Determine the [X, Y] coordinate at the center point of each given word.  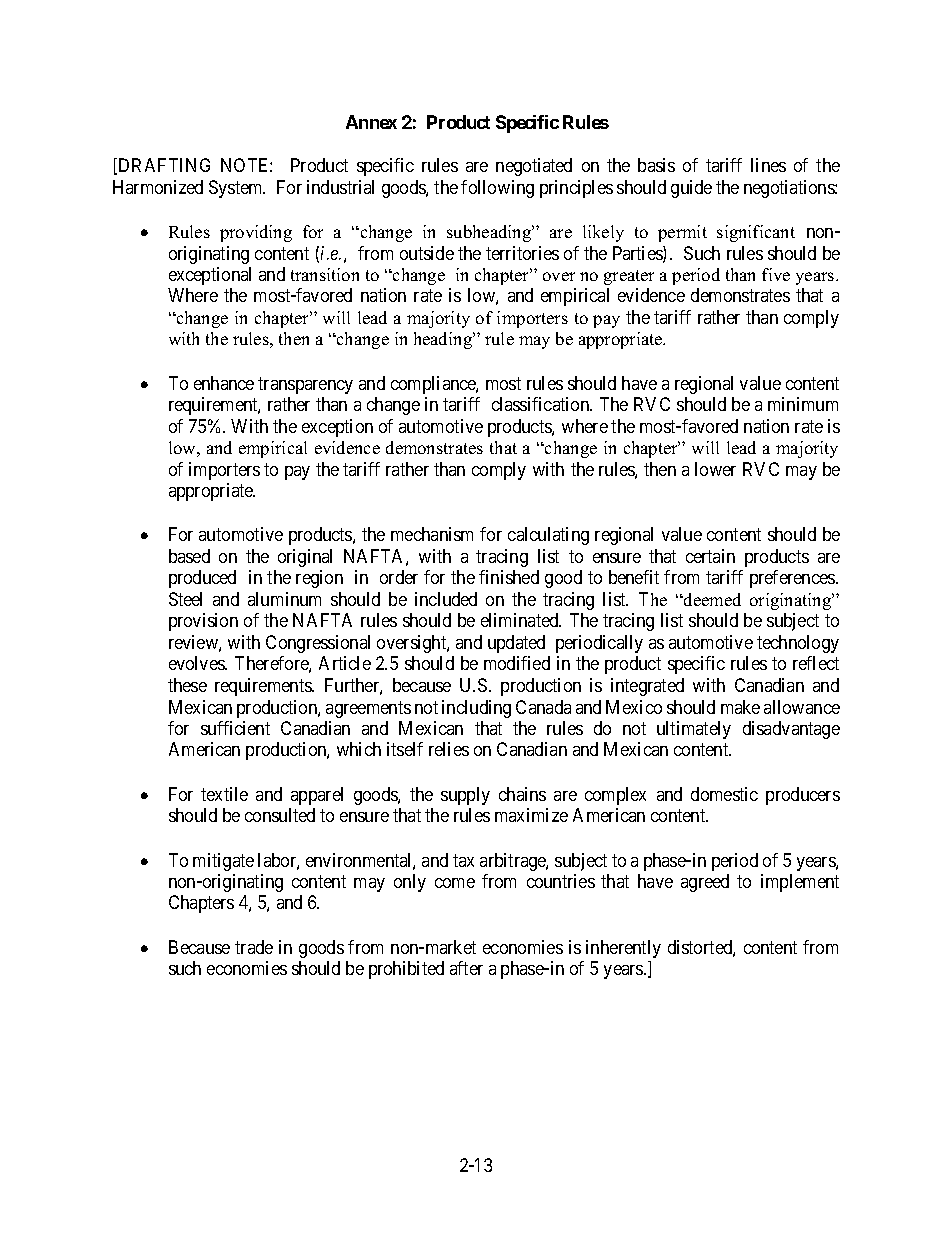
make [740, 707]
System [237, 189]
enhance [224, 383]
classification [542, 404]
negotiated [534, 167]
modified [517, 663]
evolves [197, 663]
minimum [803, 404]
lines [768, 165]
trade [254, 947]
